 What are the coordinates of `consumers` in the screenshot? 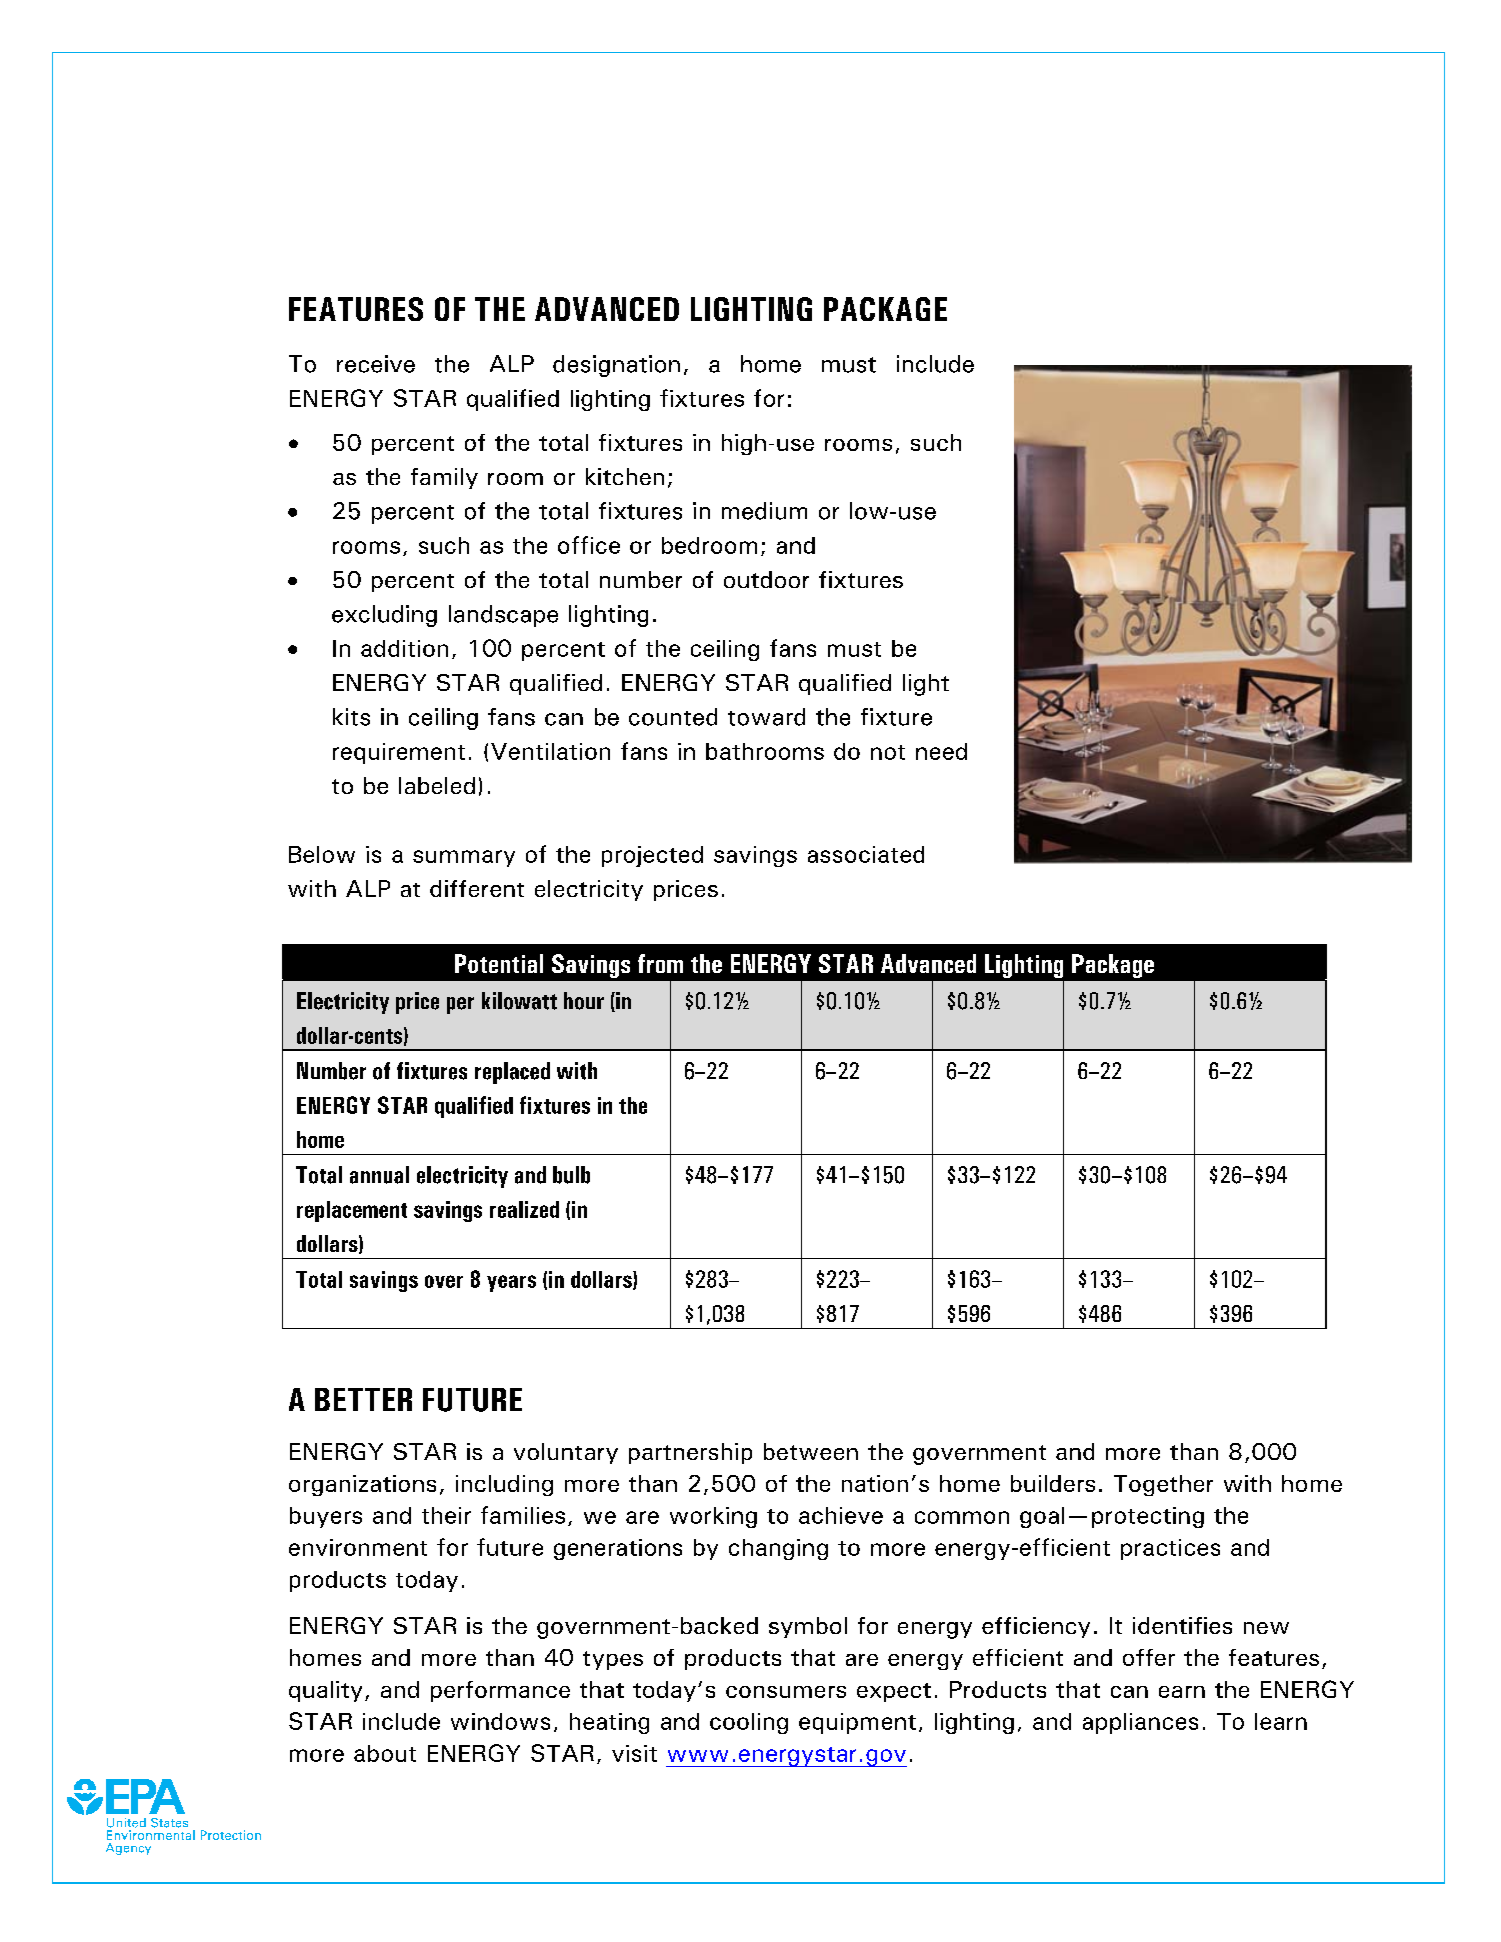 It's located at (786, 1692).
